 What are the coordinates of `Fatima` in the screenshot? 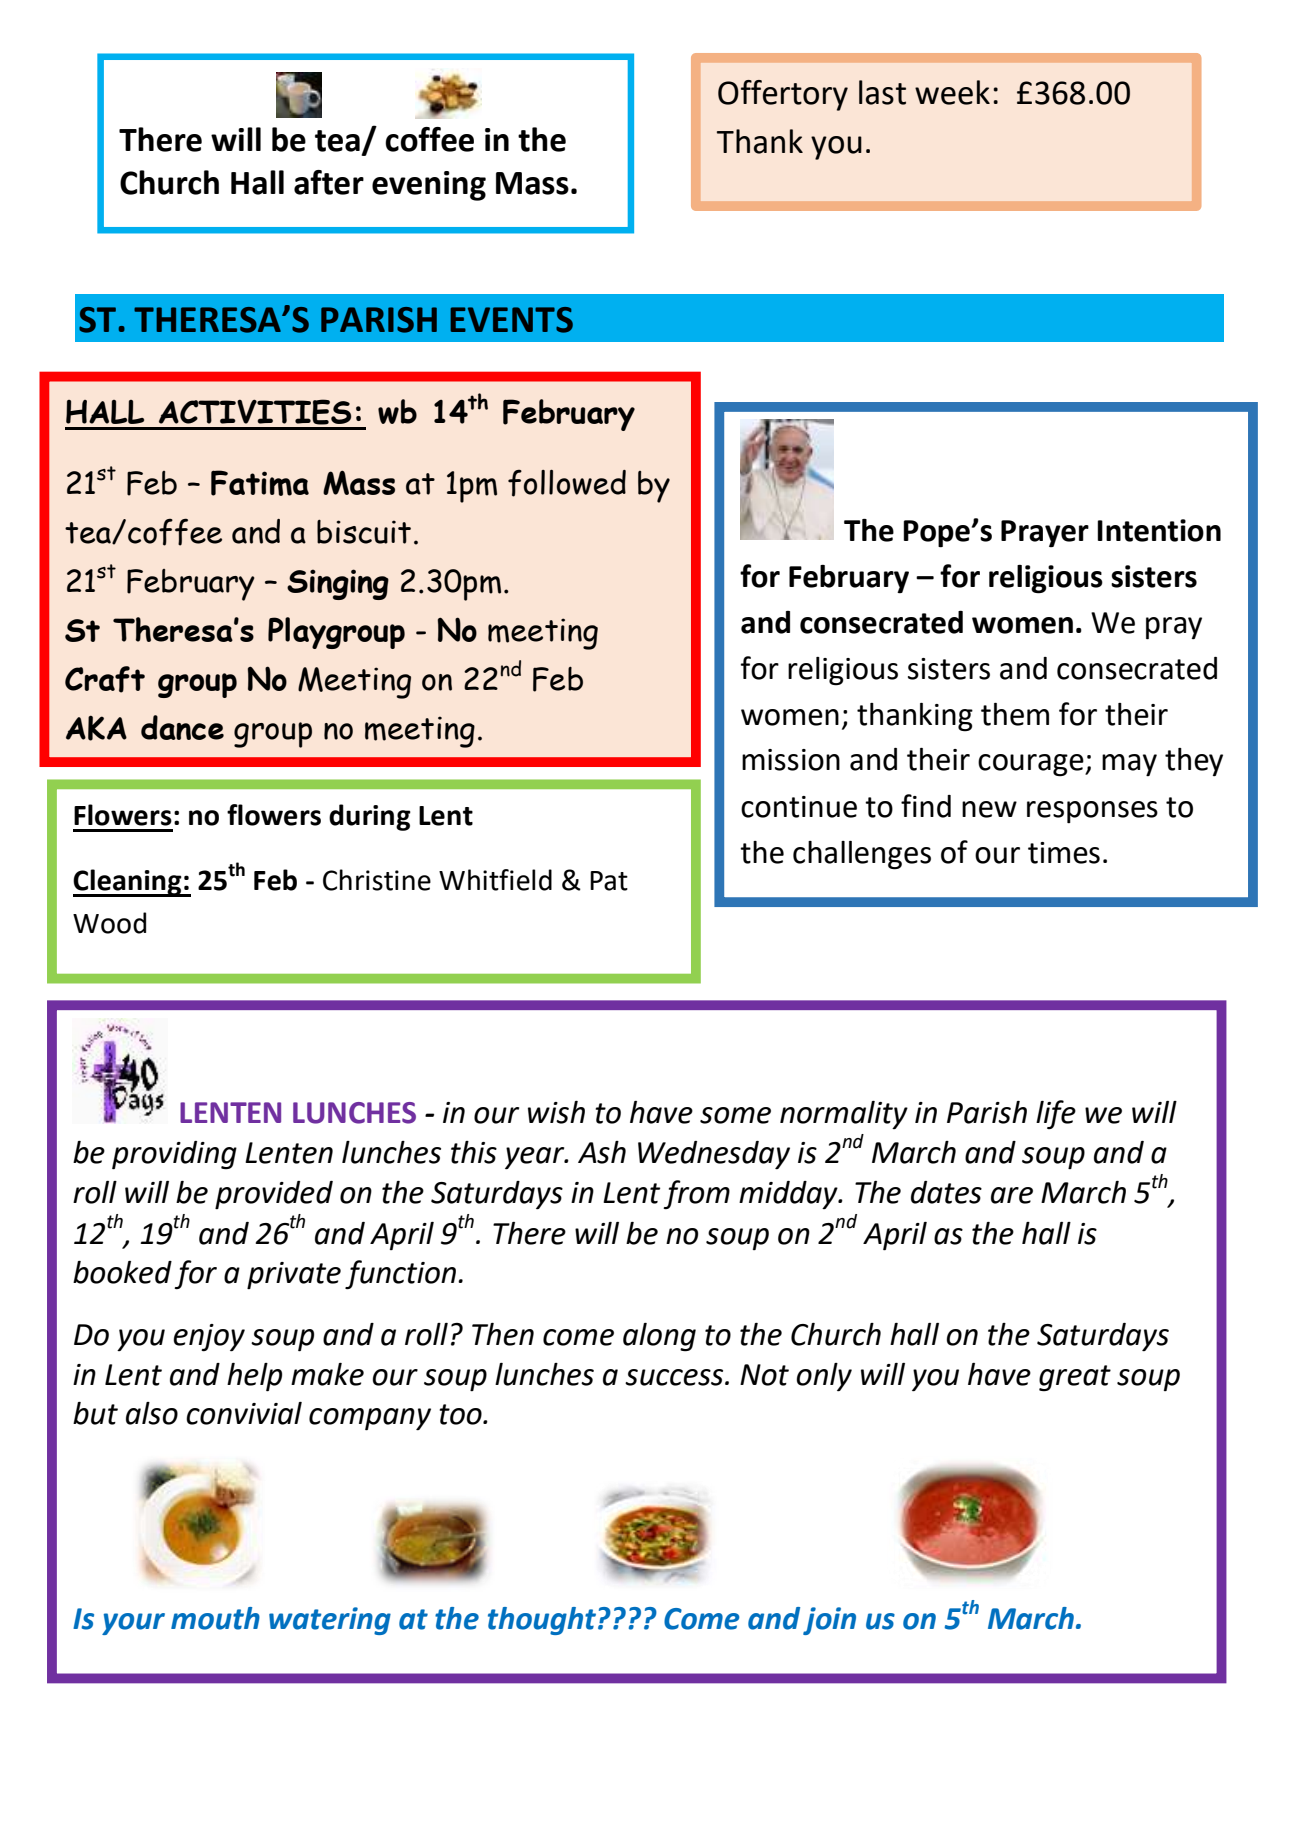 It's located at (260, 483).
